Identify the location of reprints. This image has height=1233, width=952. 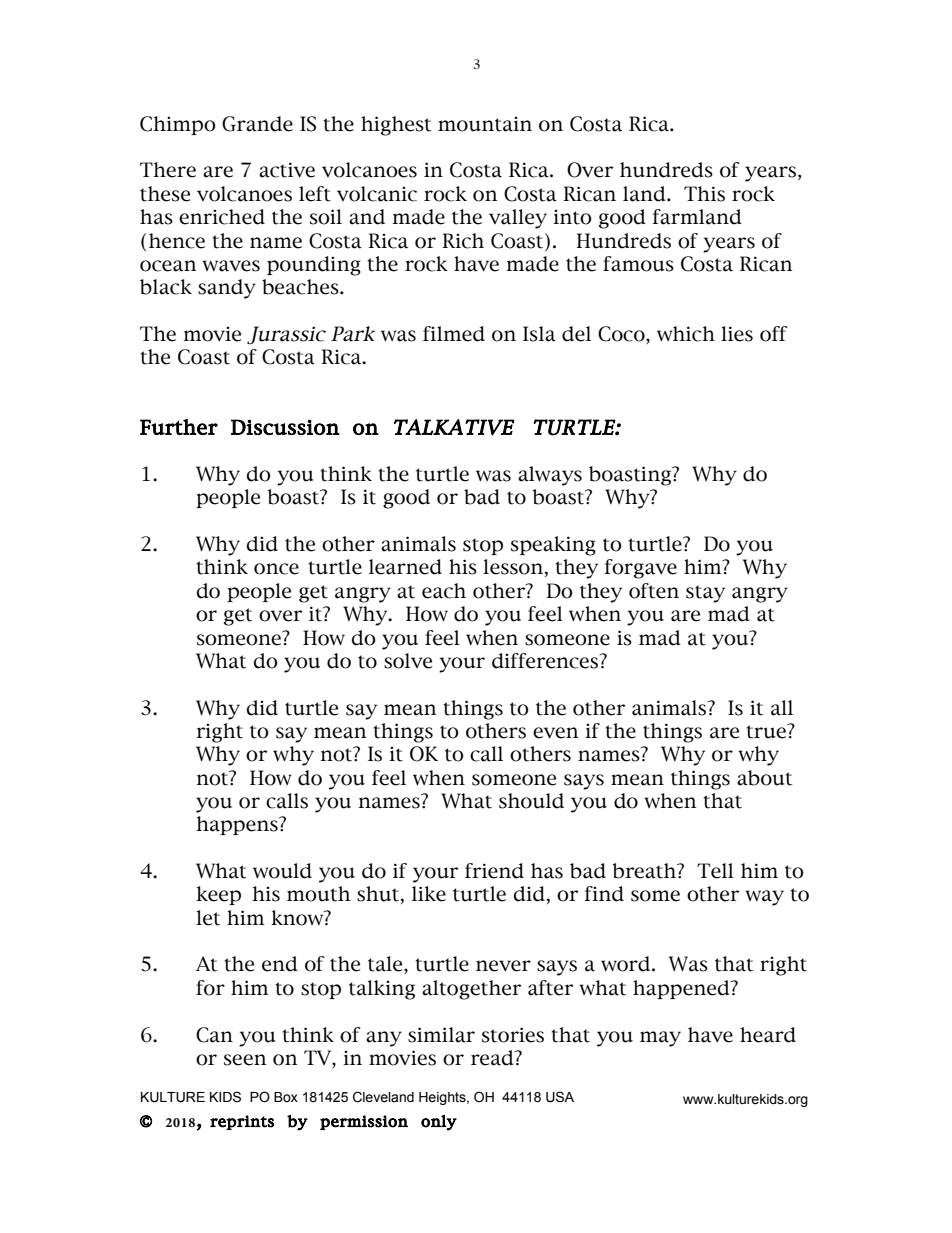
(242, 1122).
